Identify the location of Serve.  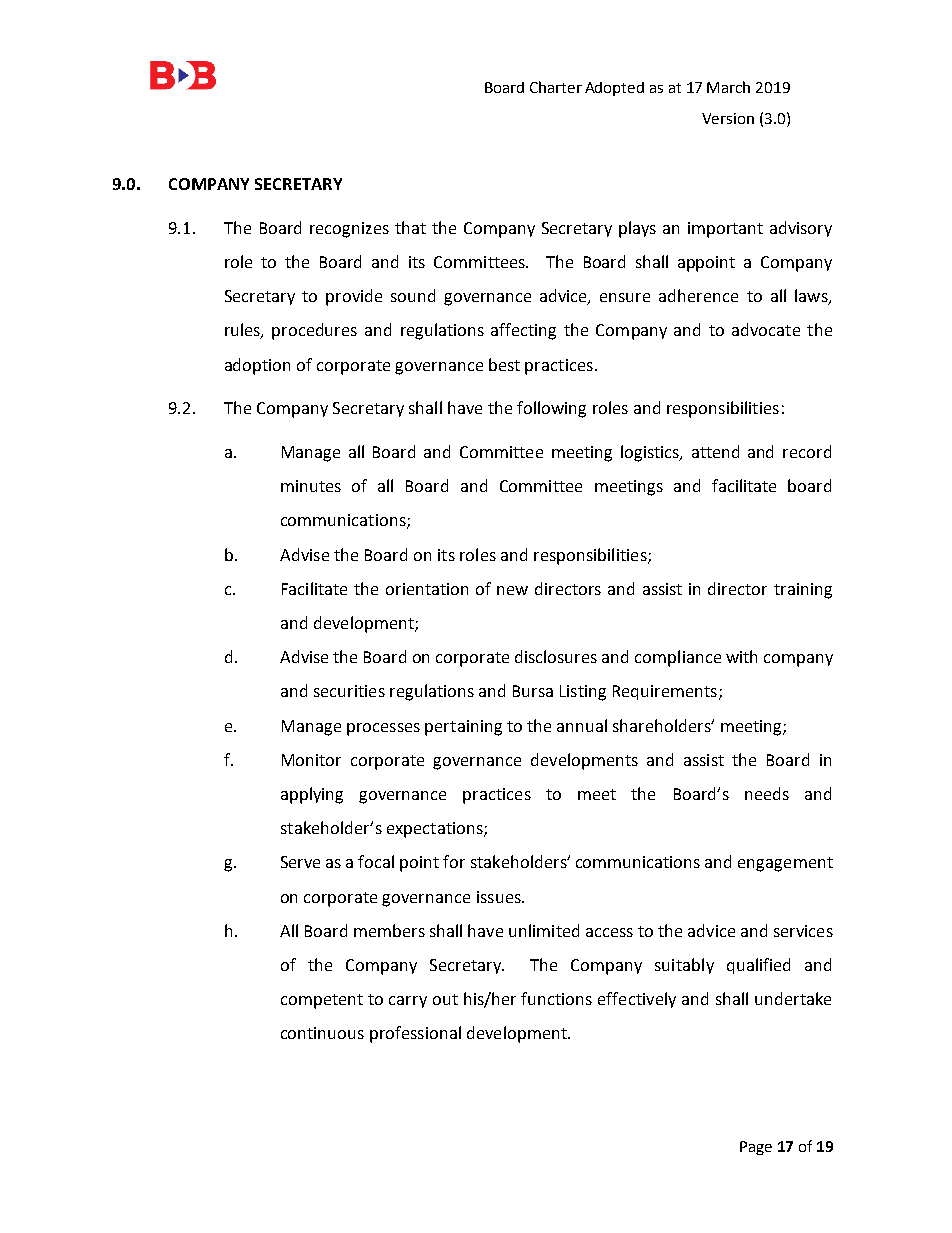
(300, 862).
